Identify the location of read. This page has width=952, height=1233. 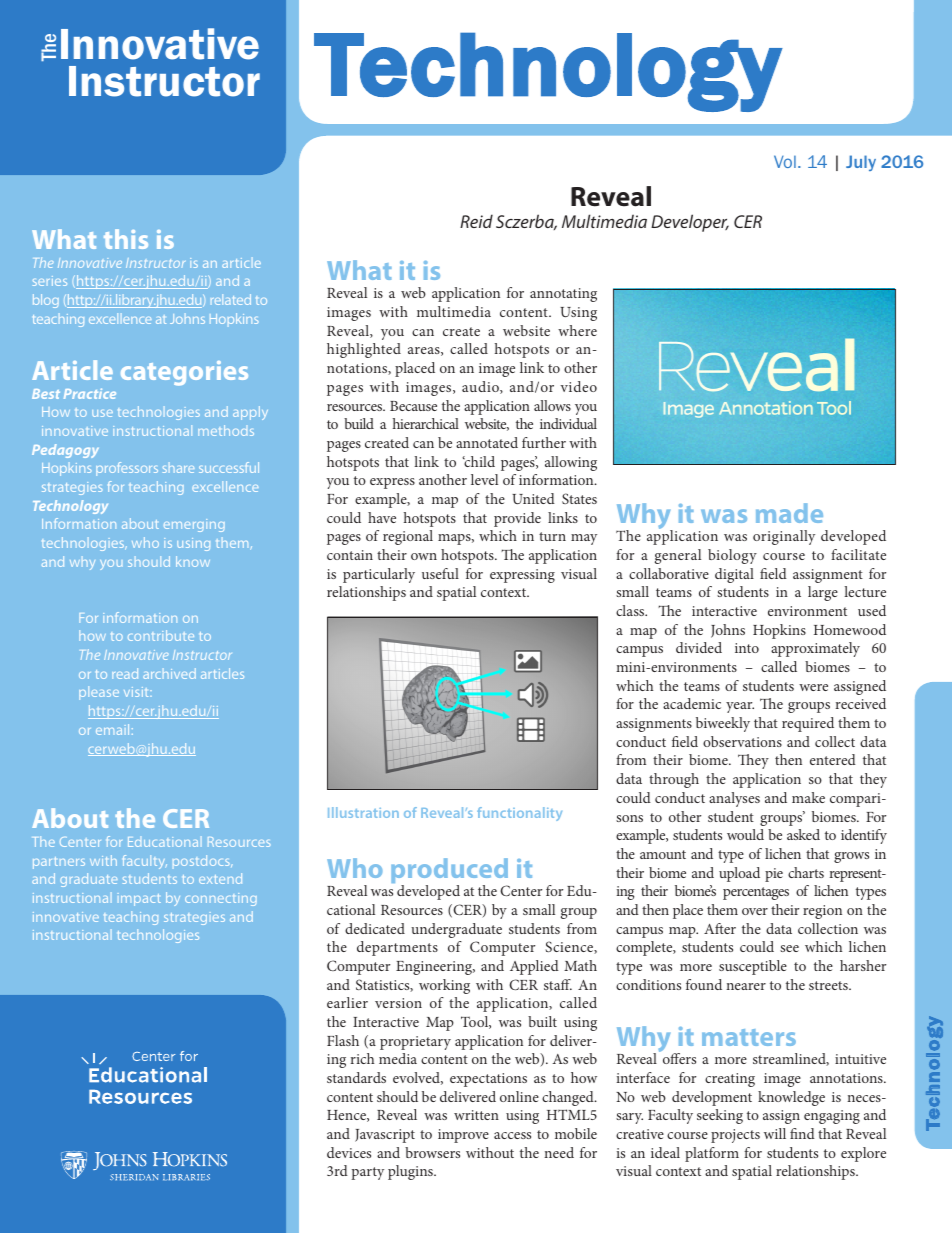
(125, 673).
